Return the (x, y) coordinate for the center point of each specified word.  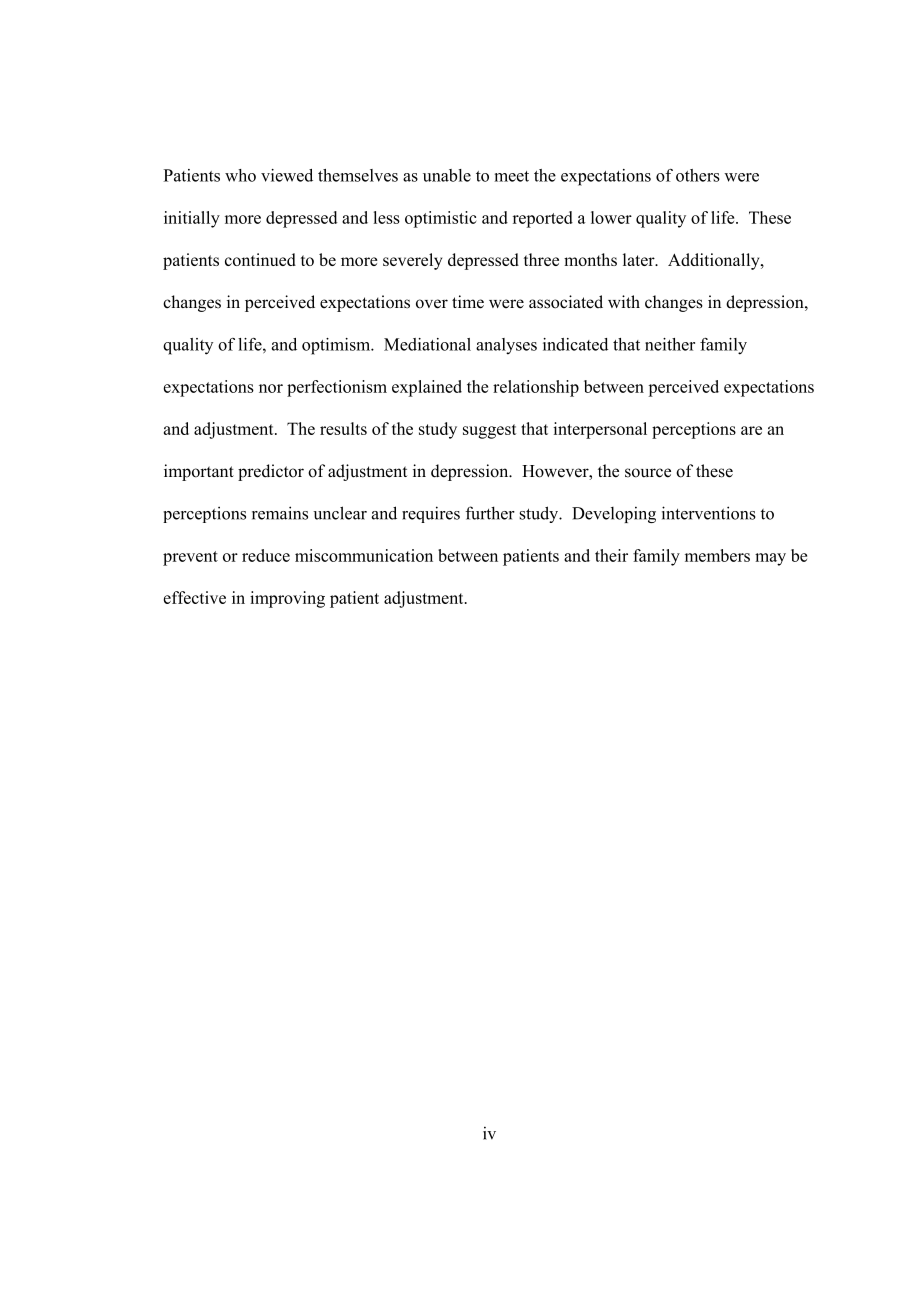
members (717, 555)
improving (287, 599)
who (240, 175)
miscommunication (364, 555)
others (698, 175)
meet (511, 176)
